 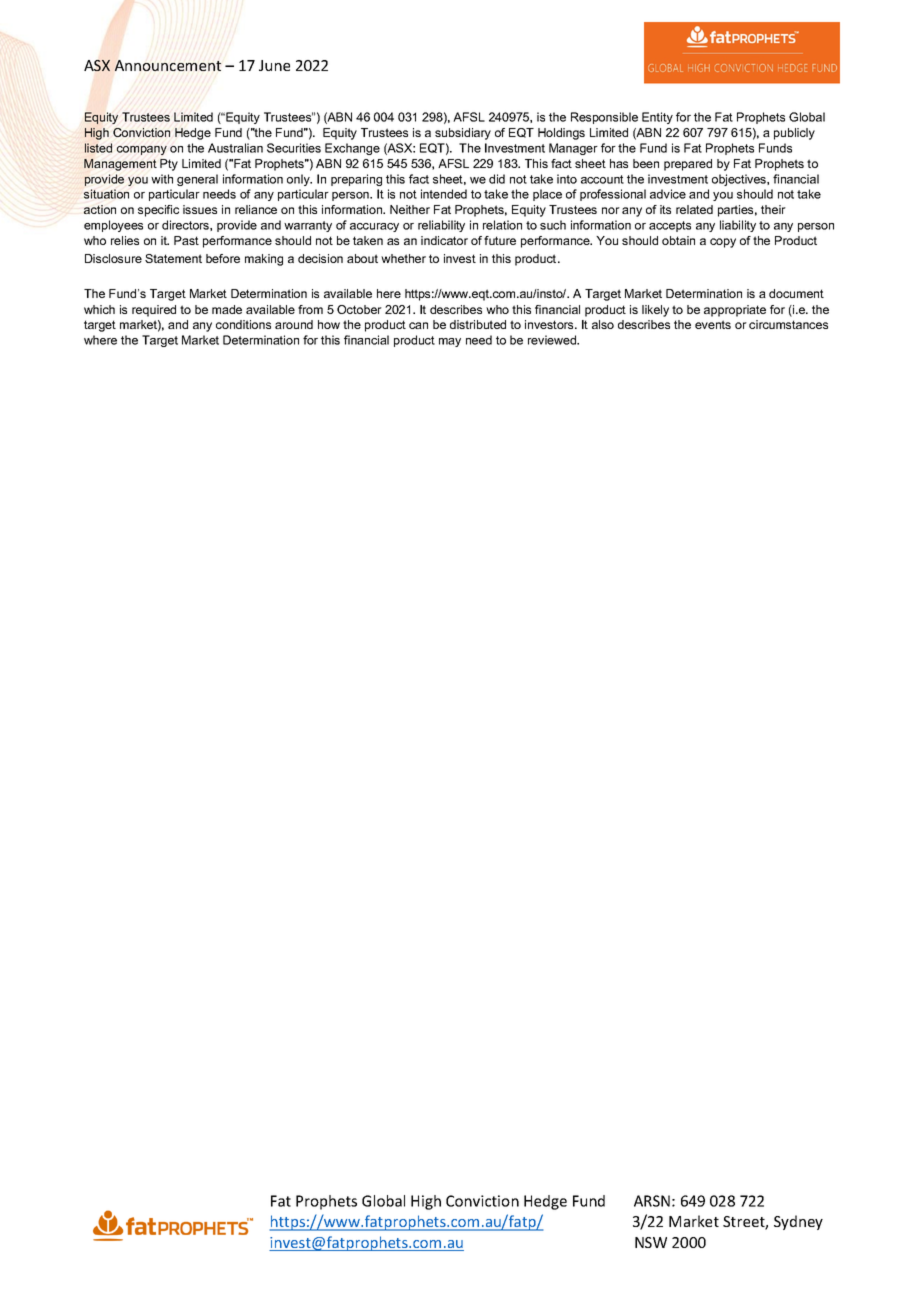 What do you see at coordinates (463, 134) in the page?
I see `subsidiary` at bounding box center [463, 134].
